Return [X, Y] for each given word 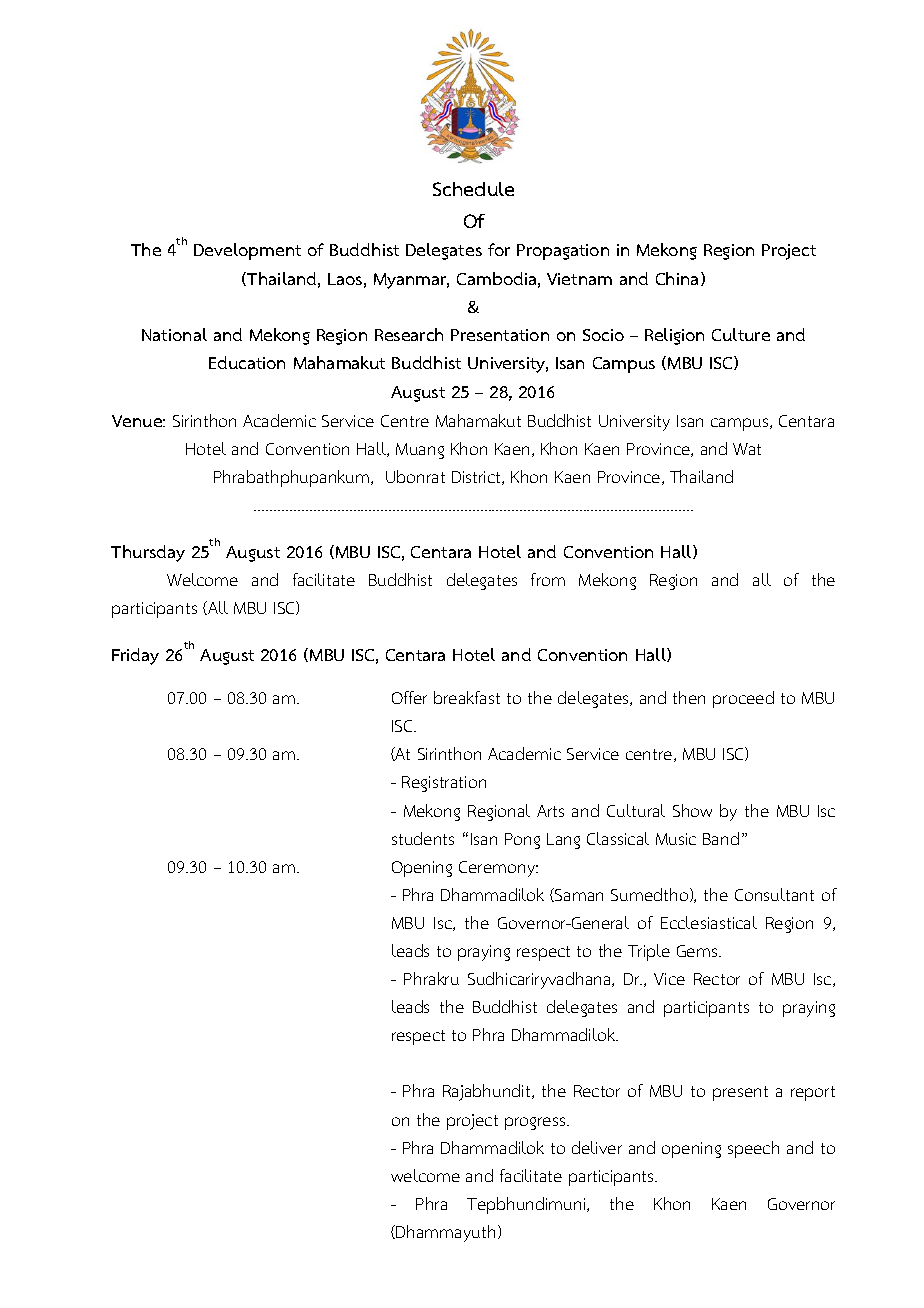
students [423, 838]
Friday [135, 656]
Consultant [774, 894]
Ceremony [498, 869]
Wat [747, 449]
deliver [597, 1147]
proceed [743, 699]
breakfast [467, 697]
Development [247, 251]
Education [247, 362]
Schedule [473, 189]
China [679, 279]
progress [536, 1123]
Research [409, 334]
